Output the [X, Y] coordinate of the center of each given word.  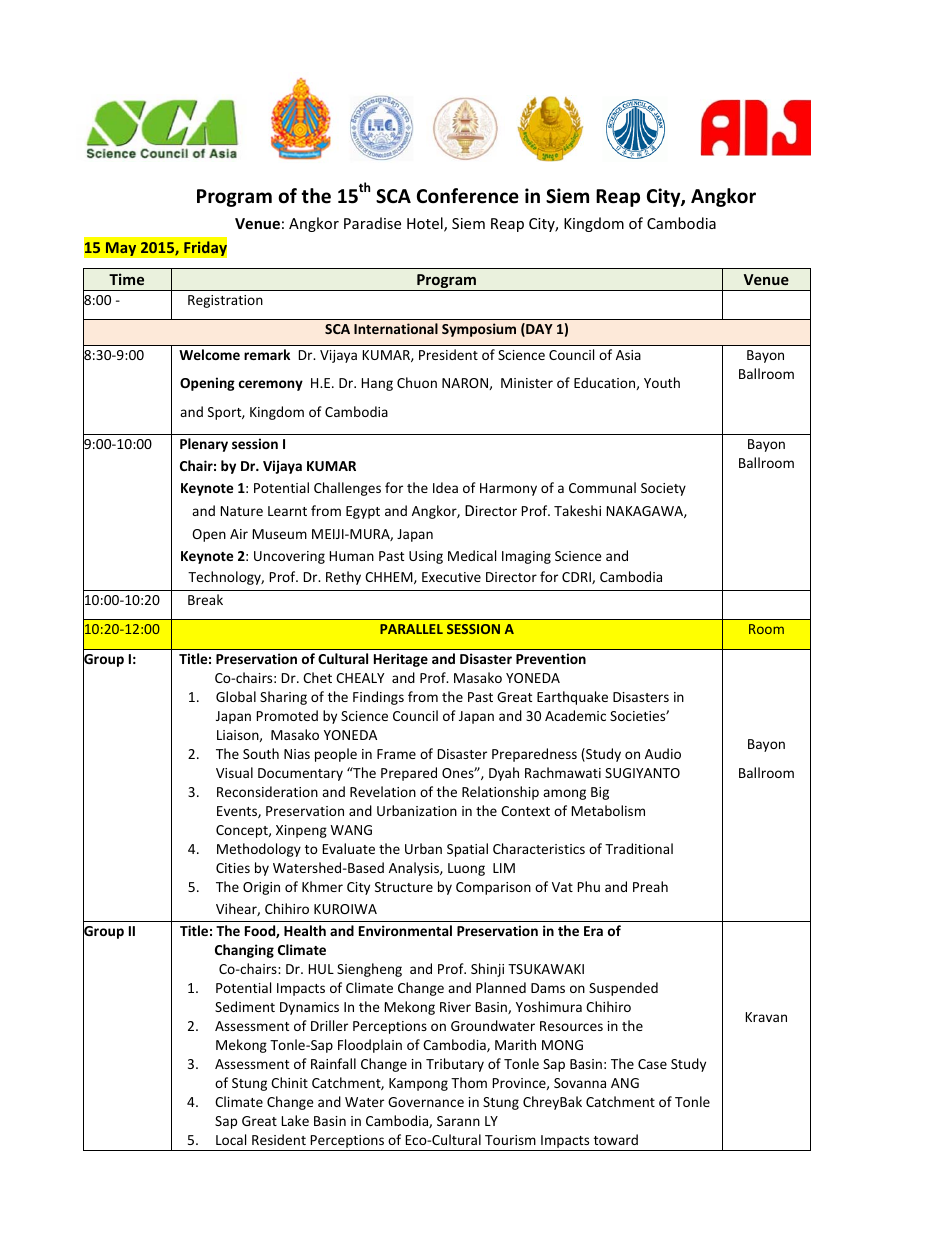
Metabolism [608, 810]
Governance [426, 1102]
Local [231, 1139]
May [121, 249]
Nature [242, 511]
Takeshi [577, 510]
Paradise [372, 223]
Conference [468, 196]
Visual [234, 772]
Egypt [363, 512]
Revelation [383, 791]
